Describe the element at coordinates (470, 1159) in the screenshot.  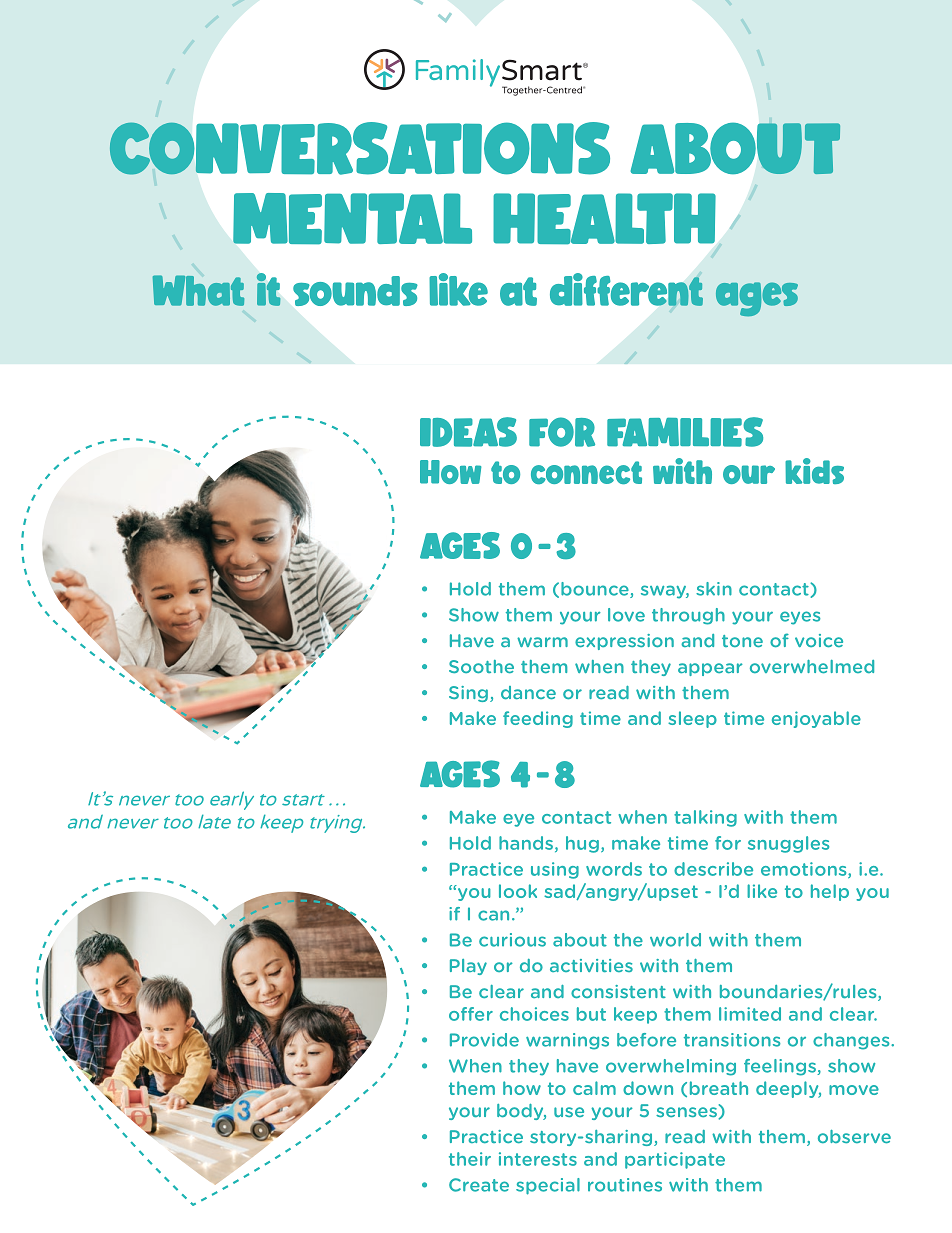
I see `their` at that location.
